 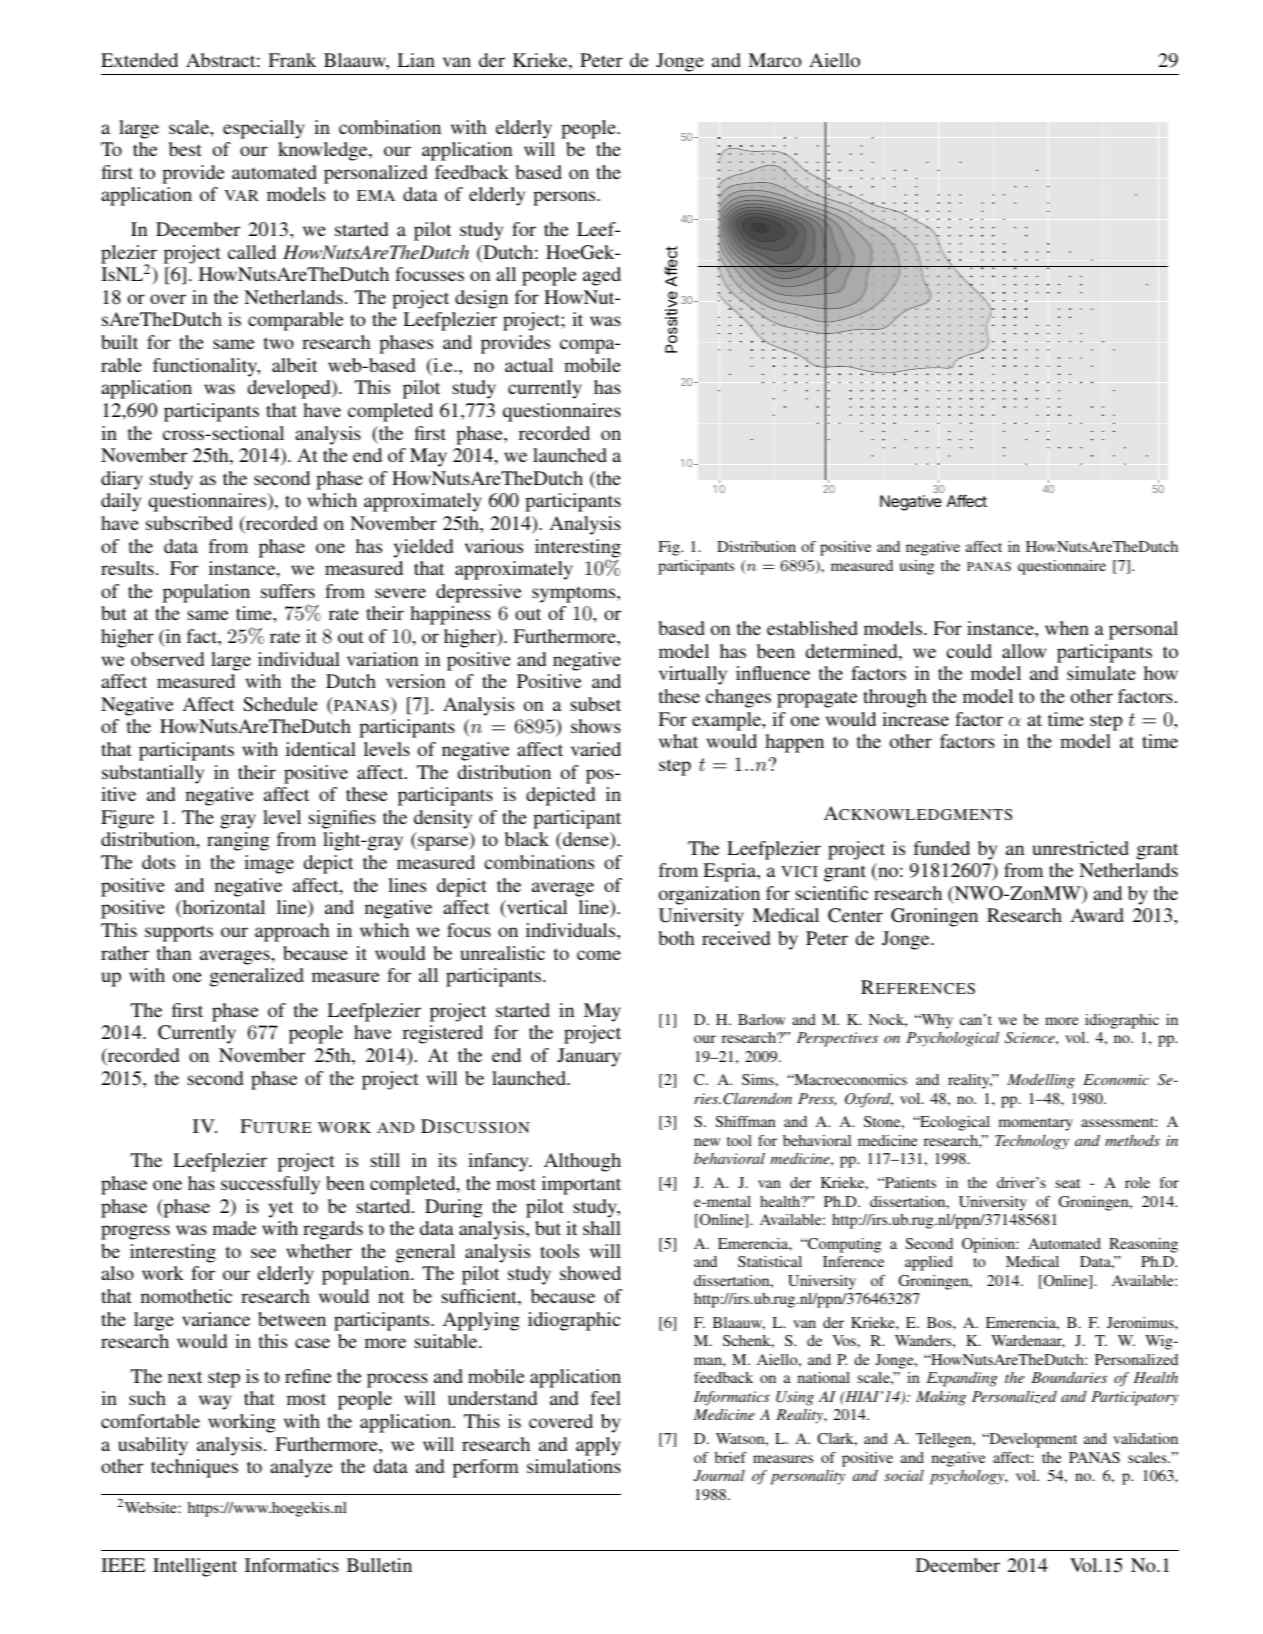 I want to click on persons, so click(x=565, y=198).
